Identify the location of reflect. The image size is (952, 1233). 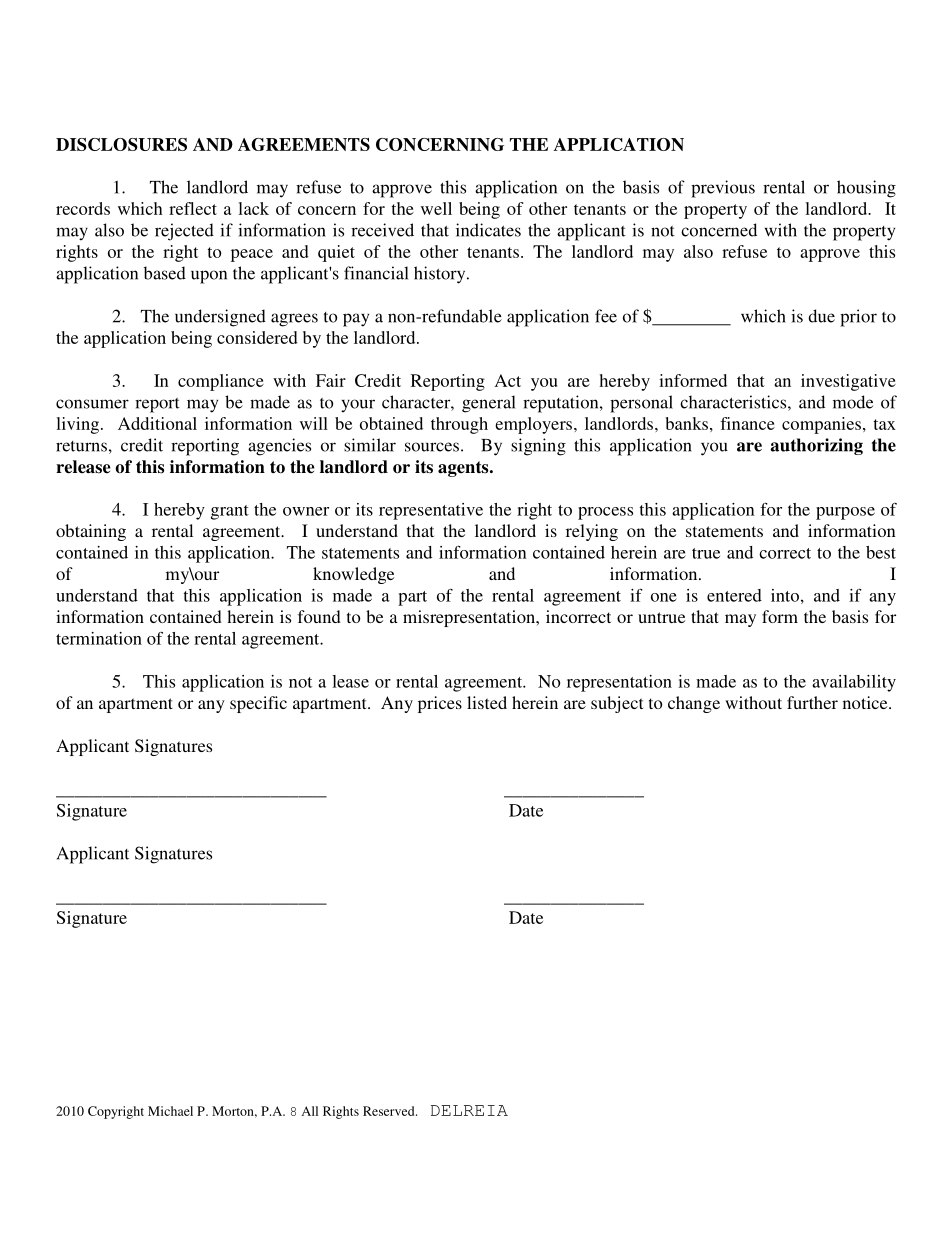
(193, 208).
